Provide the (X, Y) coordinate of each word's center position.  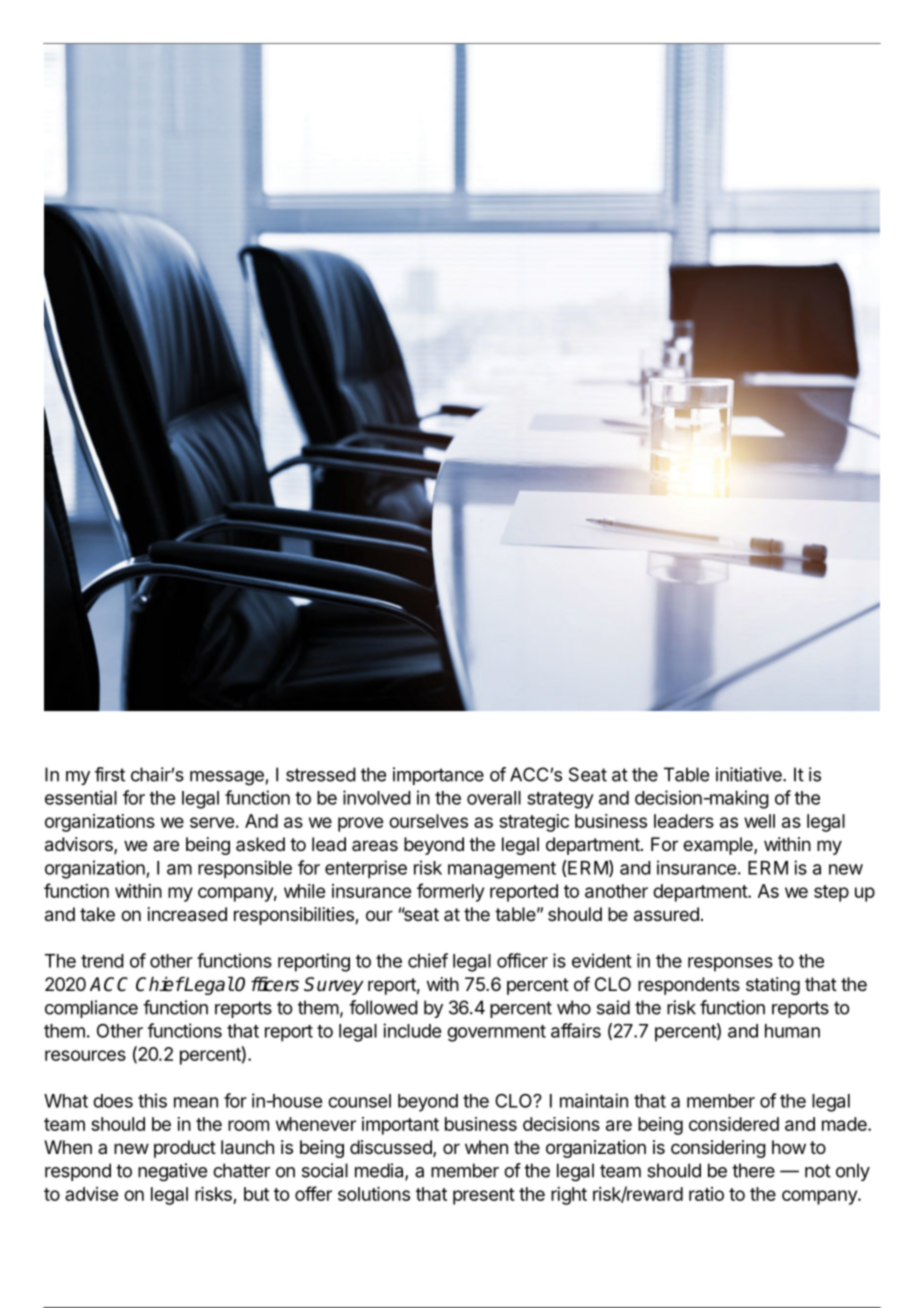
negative (172, 1172)
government (496, 1033)
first (110, 774)
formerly (450, 892)
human (792, 1031)
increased (187, 914)
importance (438, 776)
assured (666, 914)
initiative (750, 774)
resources (85, 1055)
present (484, 1196)
